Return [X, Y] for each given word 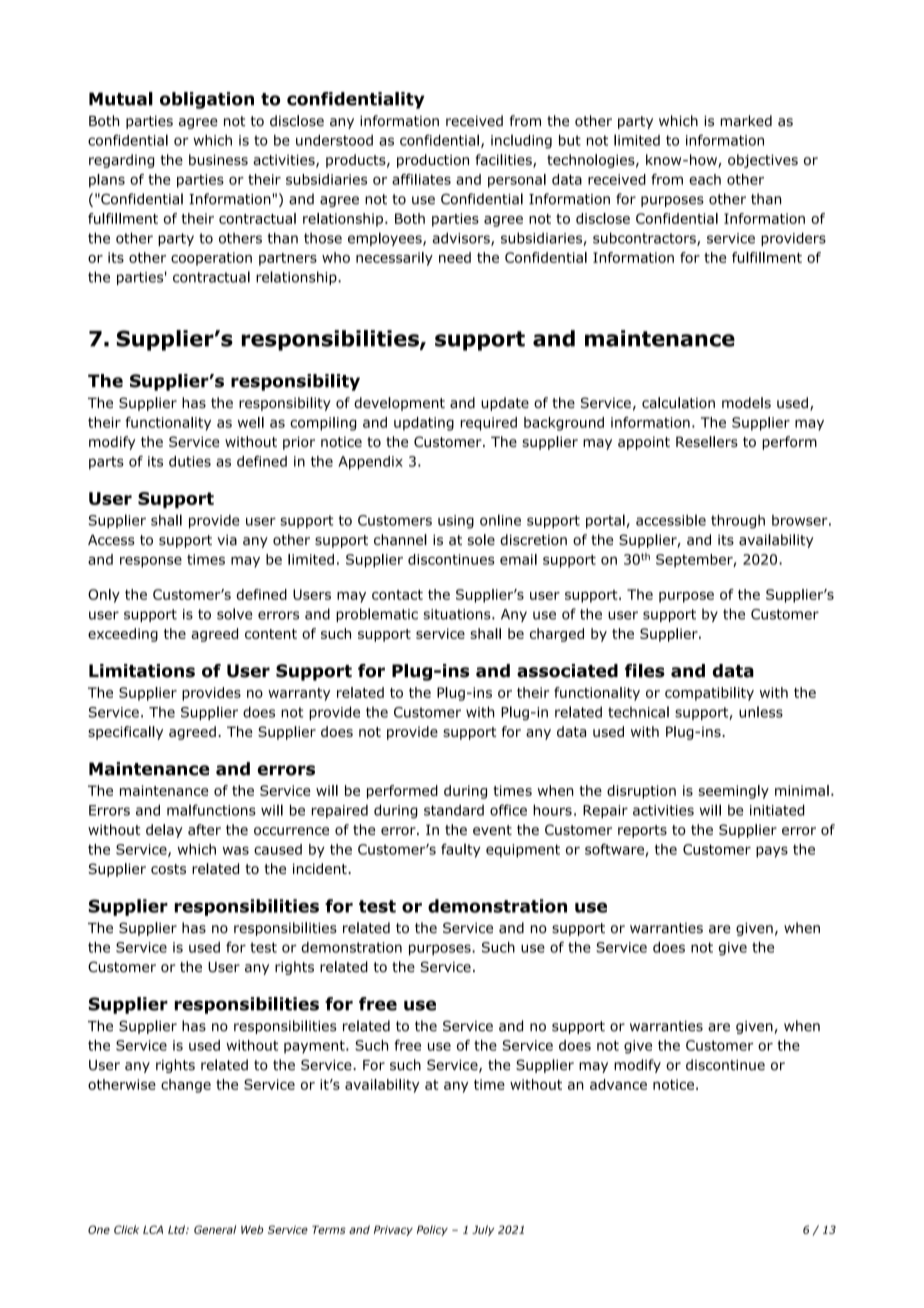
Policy [432, 1230]
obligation [207, 100]
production [433, 161]
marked [746, 121]
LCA [153, 1229]
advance [618, 1084]
